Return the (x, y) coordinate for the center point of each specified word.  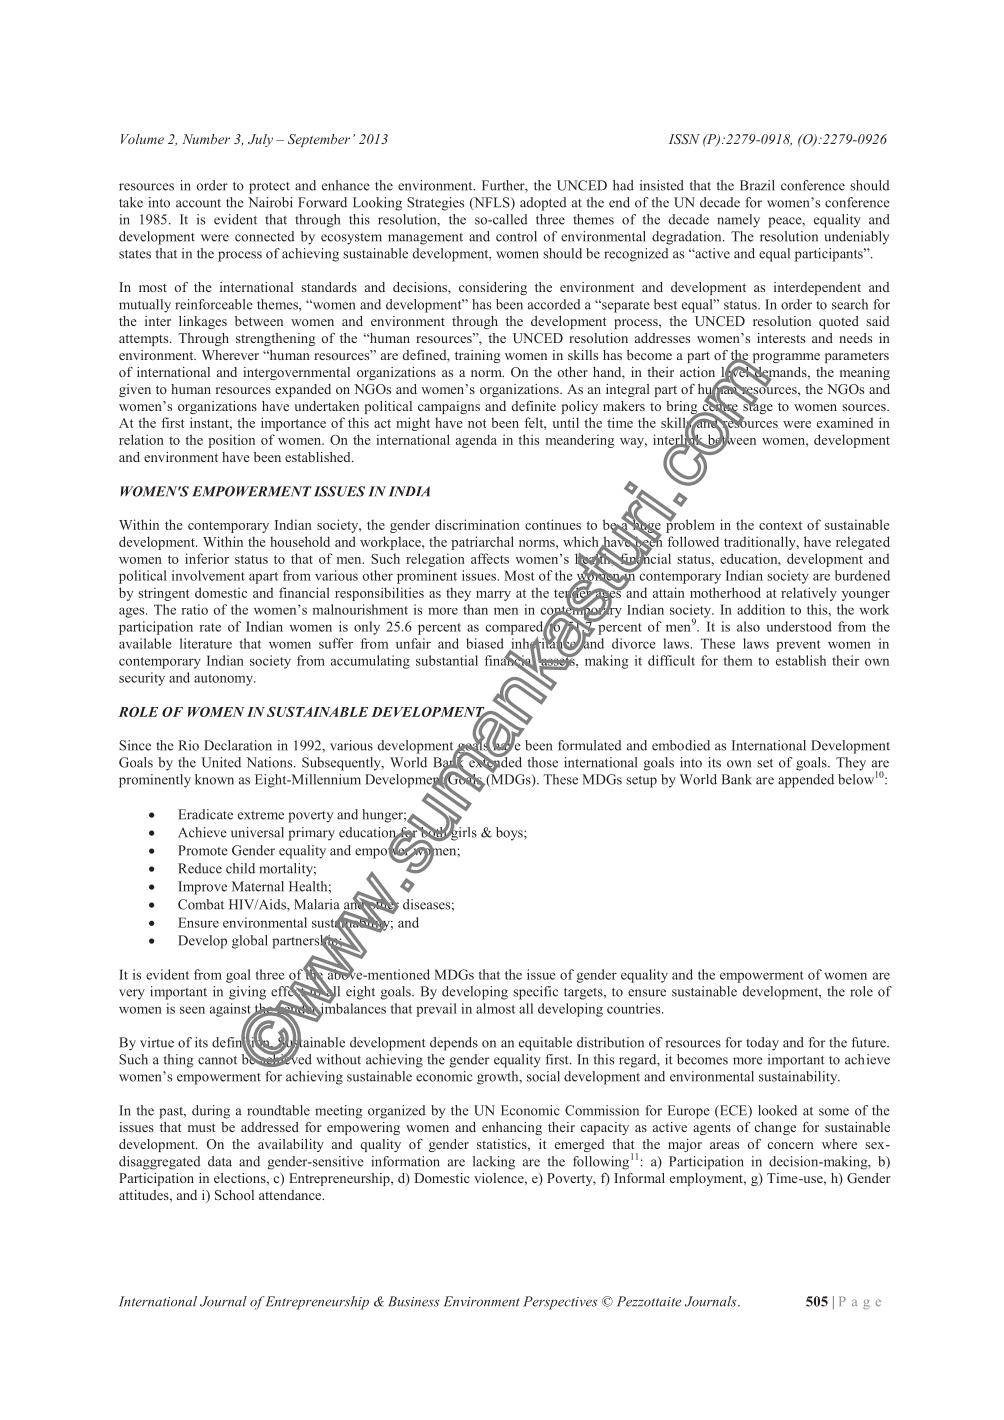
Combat (201, 904)
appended (806, 781)
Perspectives (560, 1303)
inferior (207, 558)
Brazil (757, 185)
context (780, 525)
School (234, 1195)
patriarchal (482, 543)
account (198, 203)
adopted (543, 204)
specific (535, 993)
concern (791, 1145)
